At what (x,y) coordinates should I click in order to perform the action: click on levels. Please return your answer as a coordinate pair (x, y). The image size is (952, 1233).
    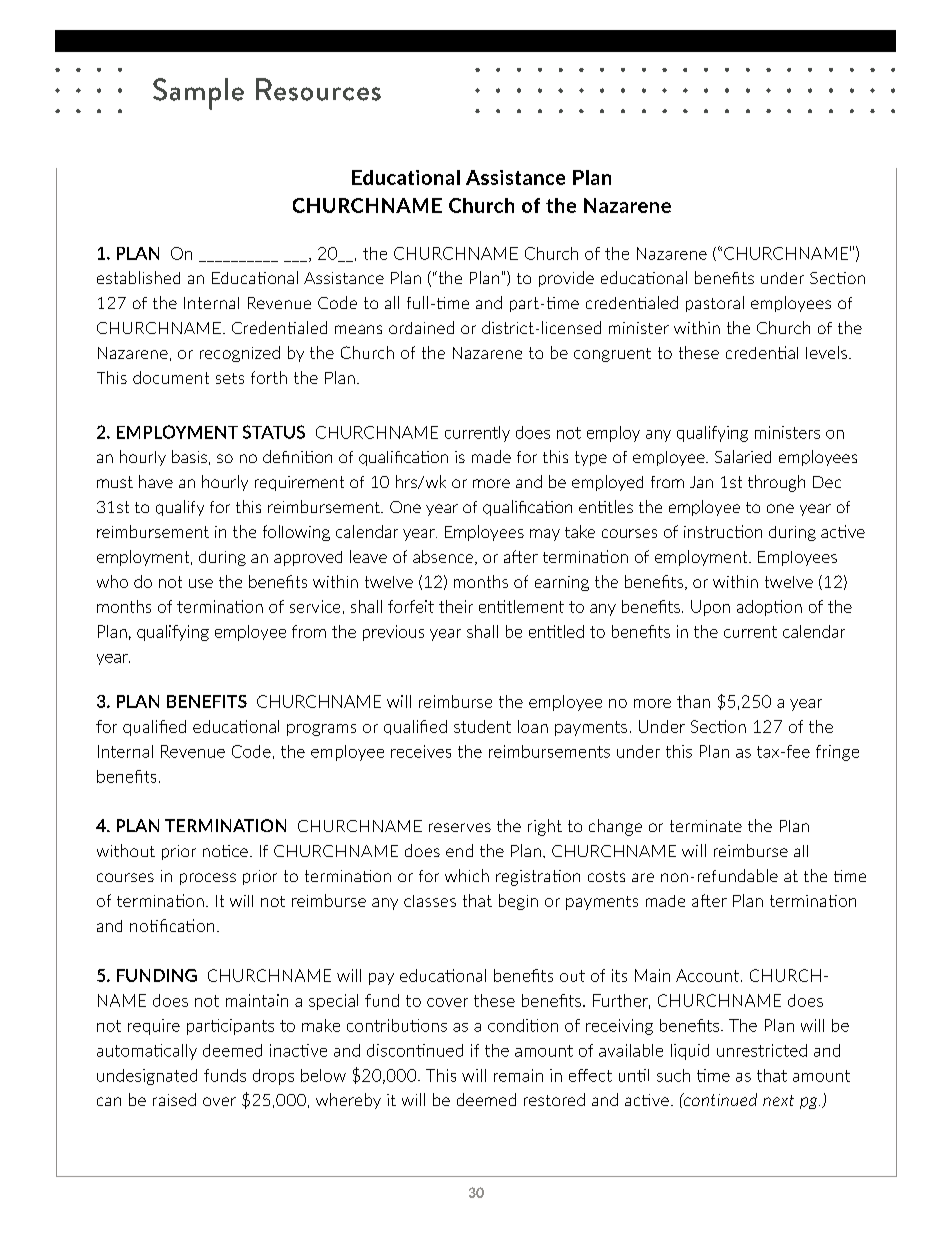
    Looking at the image, I should click on (826, 352).
